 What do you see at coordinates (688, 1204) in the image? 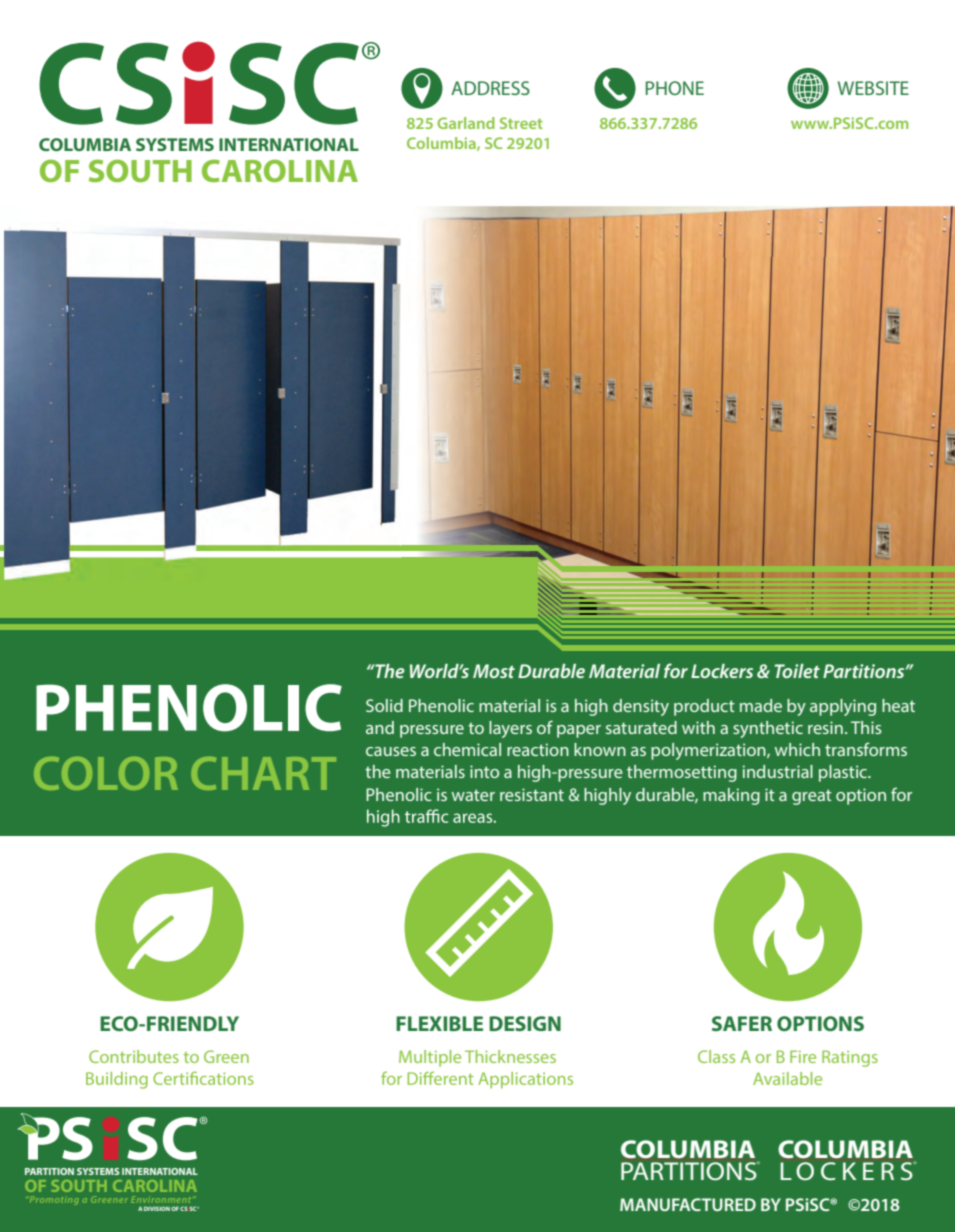
I see `MANUFACTURED` at bounding box center [688, 1204].
